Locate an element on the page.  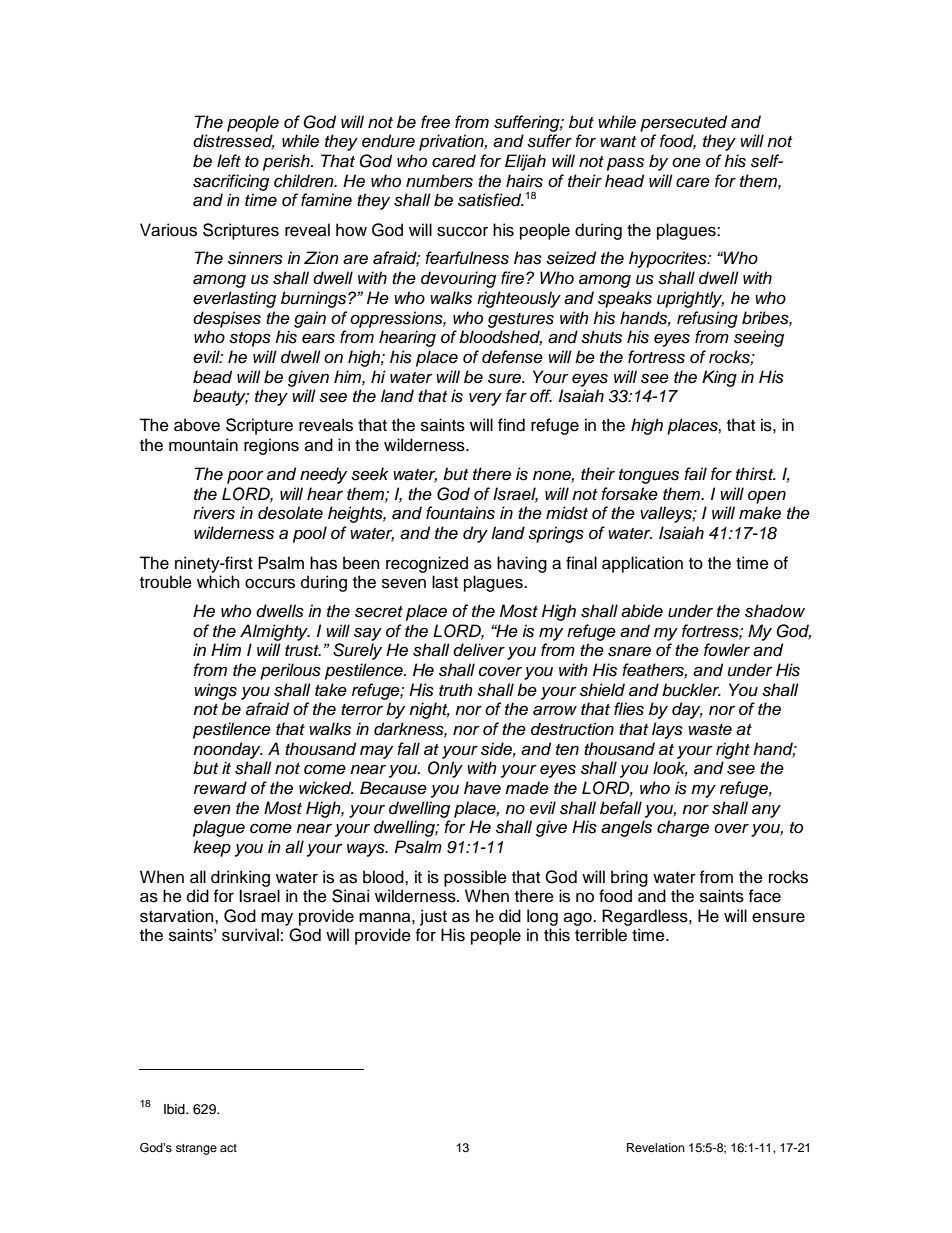
keep is located at coordinates (212, 848).
